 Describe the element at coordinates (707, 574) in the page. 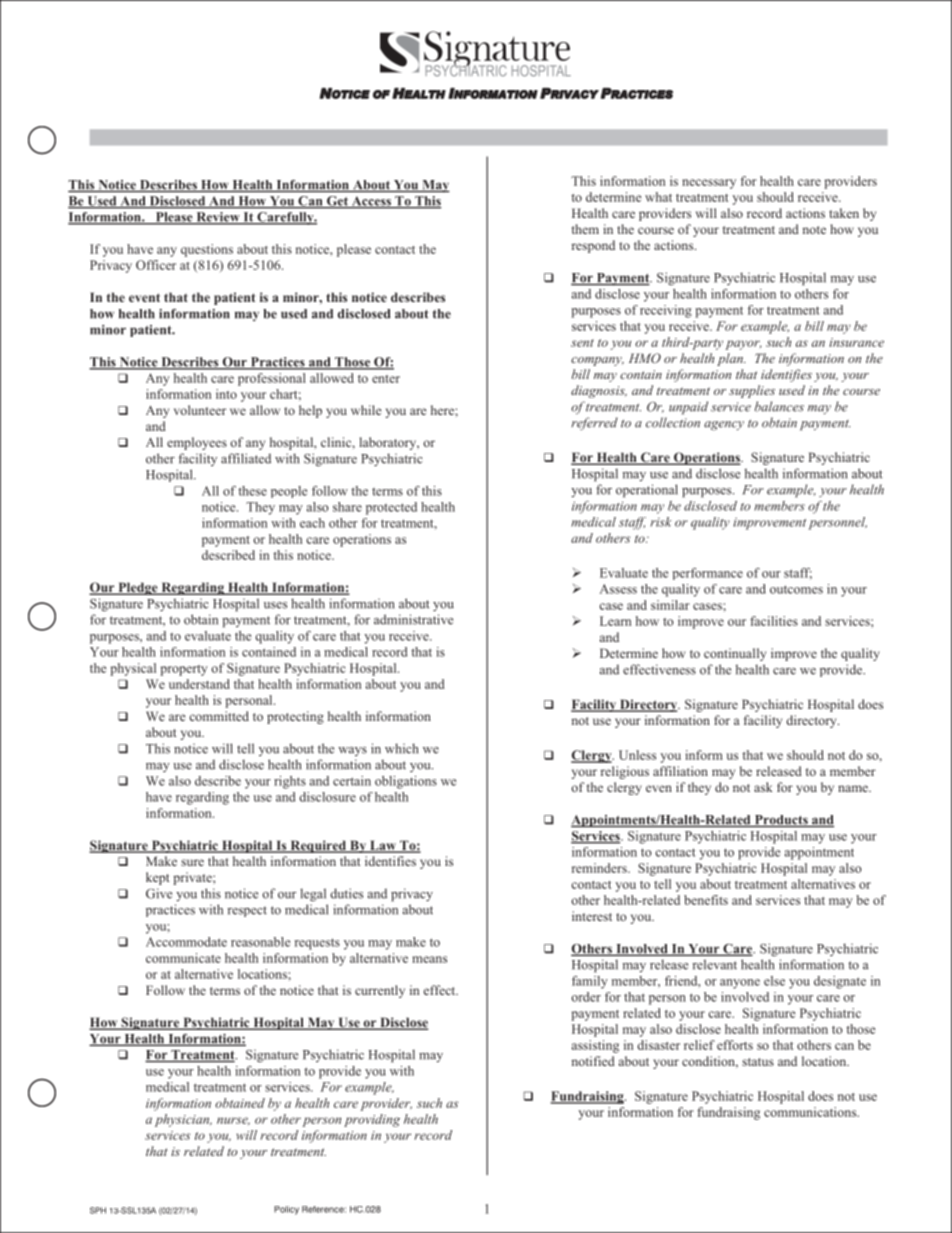

I see `performance` at that location.
